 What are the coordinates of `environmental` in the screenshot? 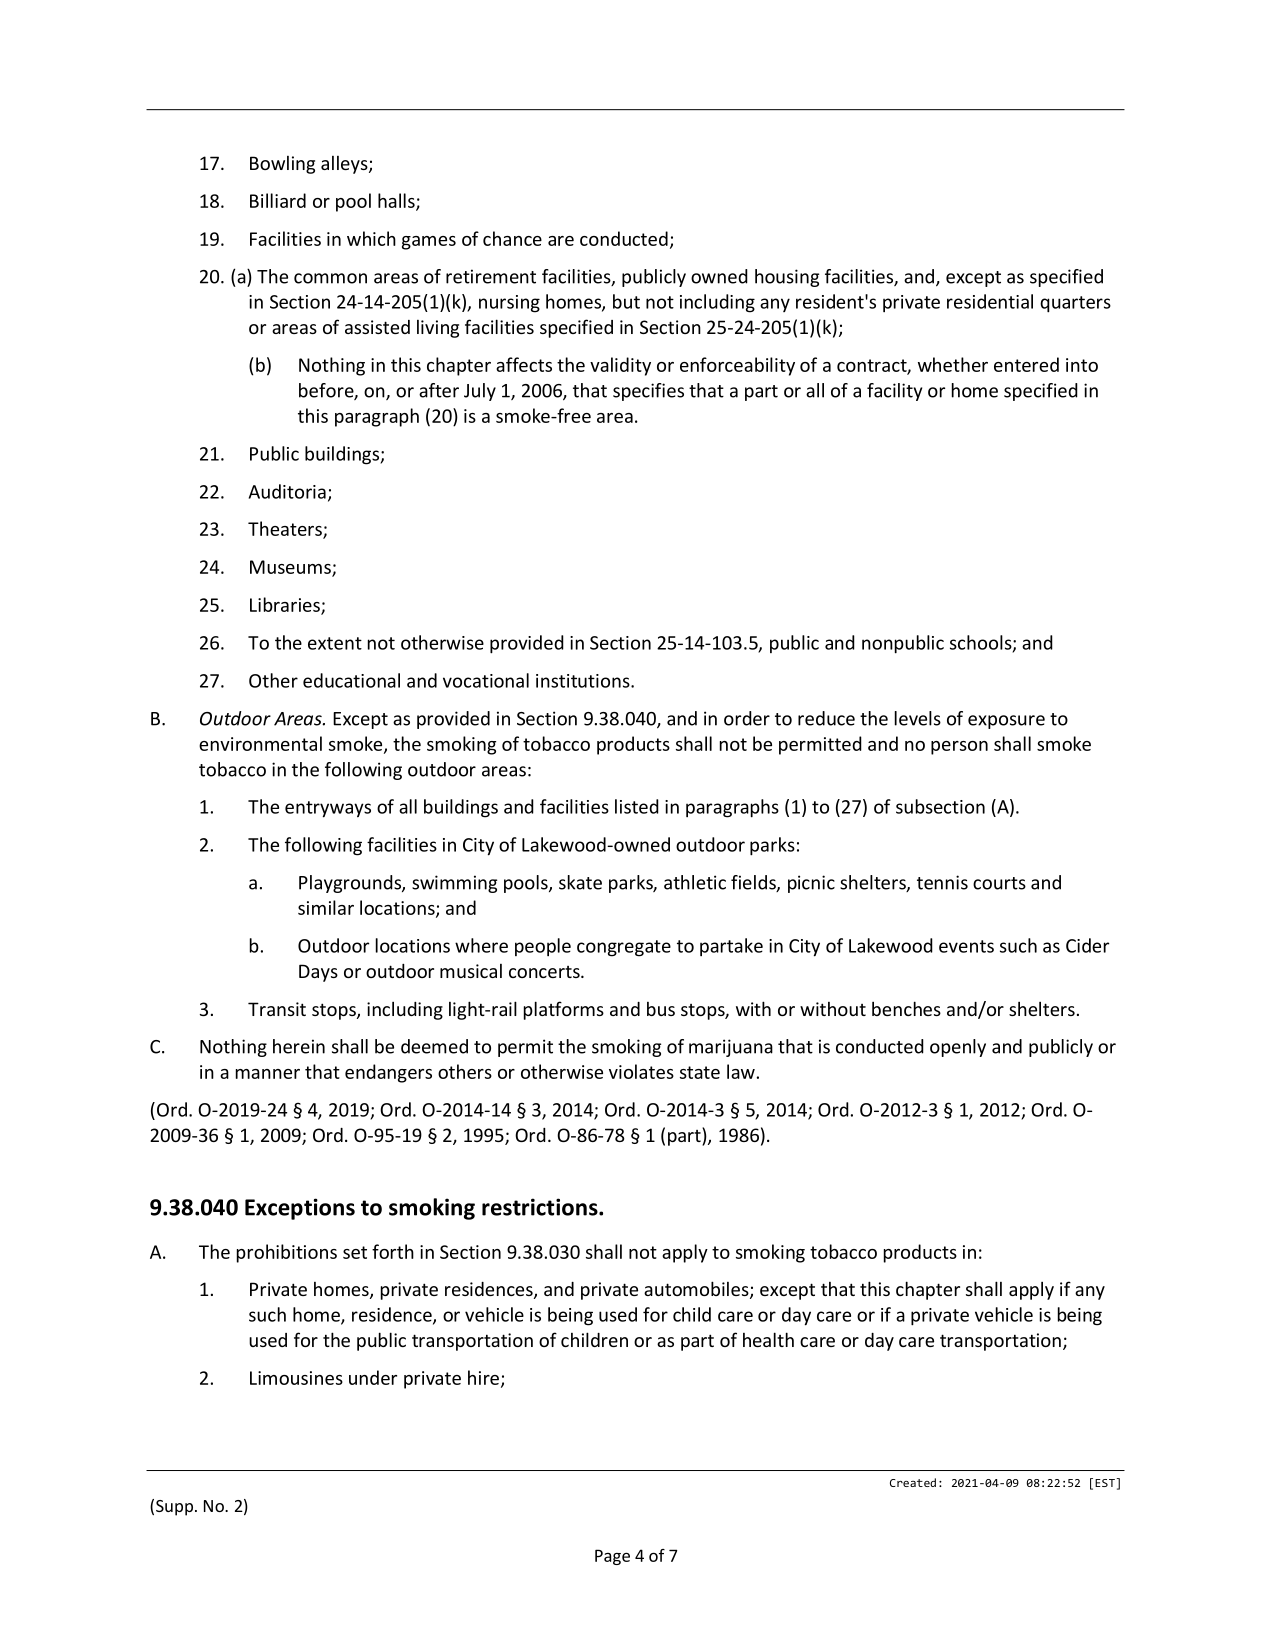 It's located at (260, 743).
